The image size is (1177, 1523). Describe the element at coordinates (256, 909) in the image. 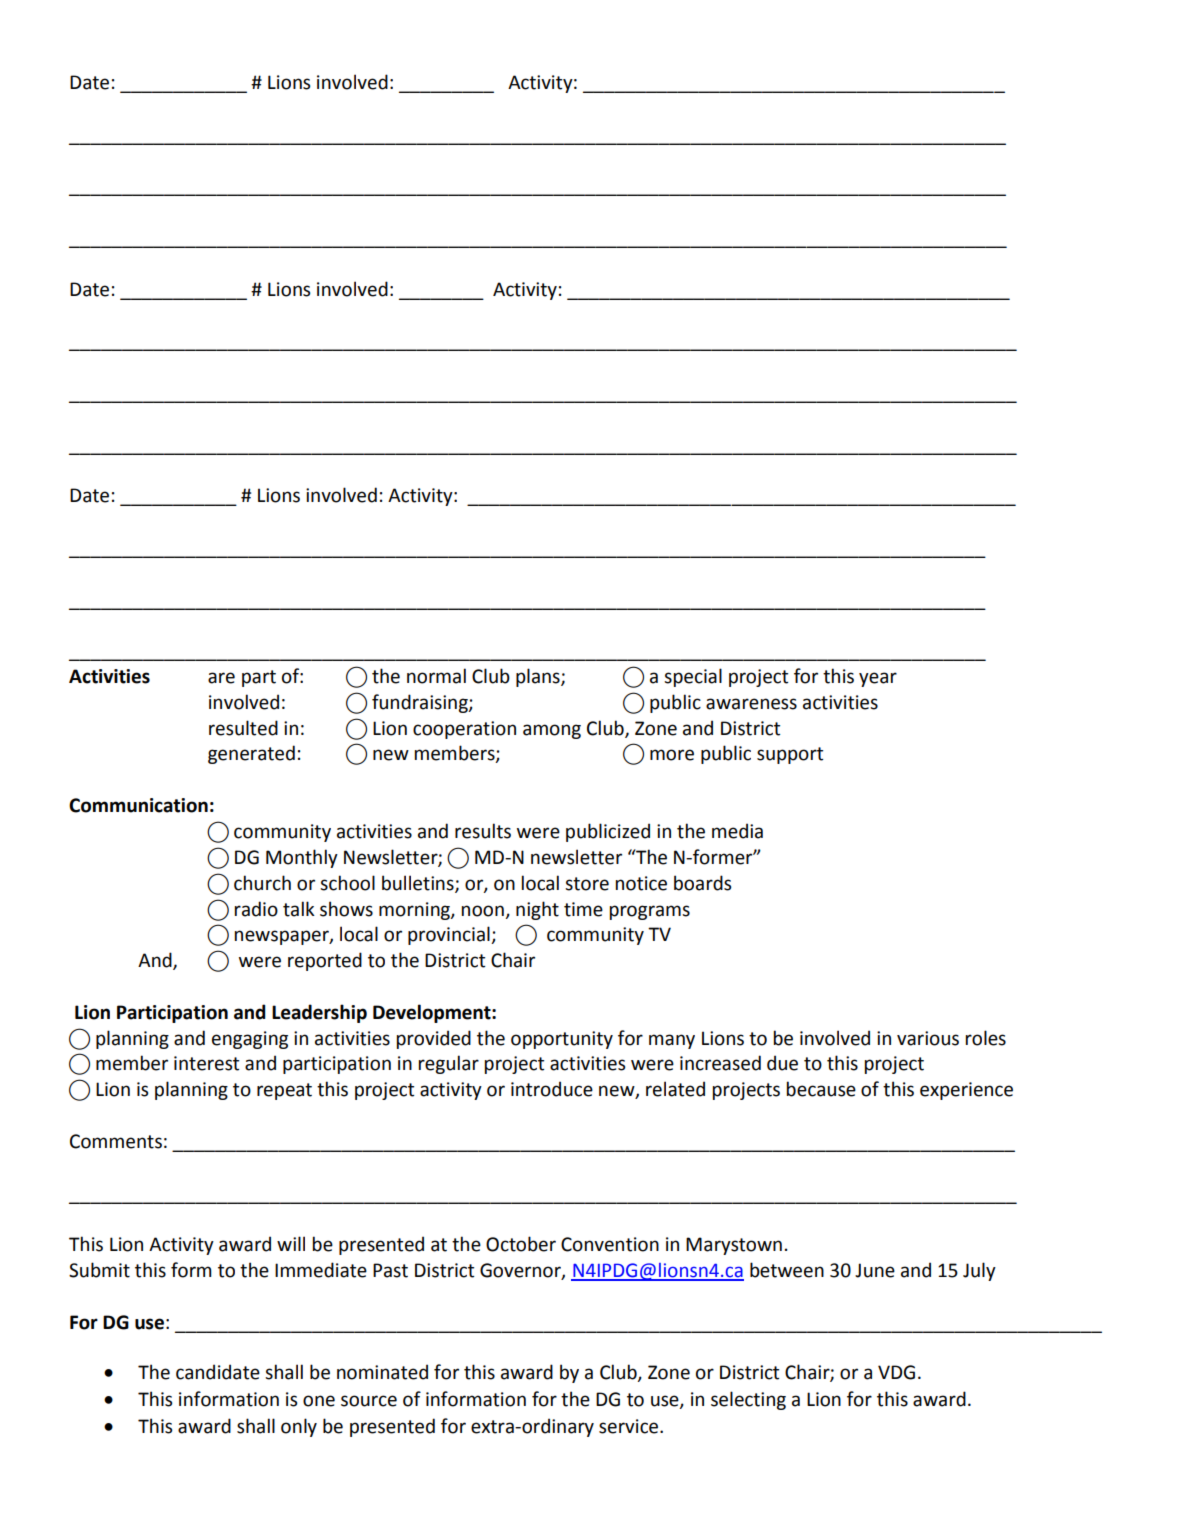

I see `radio` at that location.
